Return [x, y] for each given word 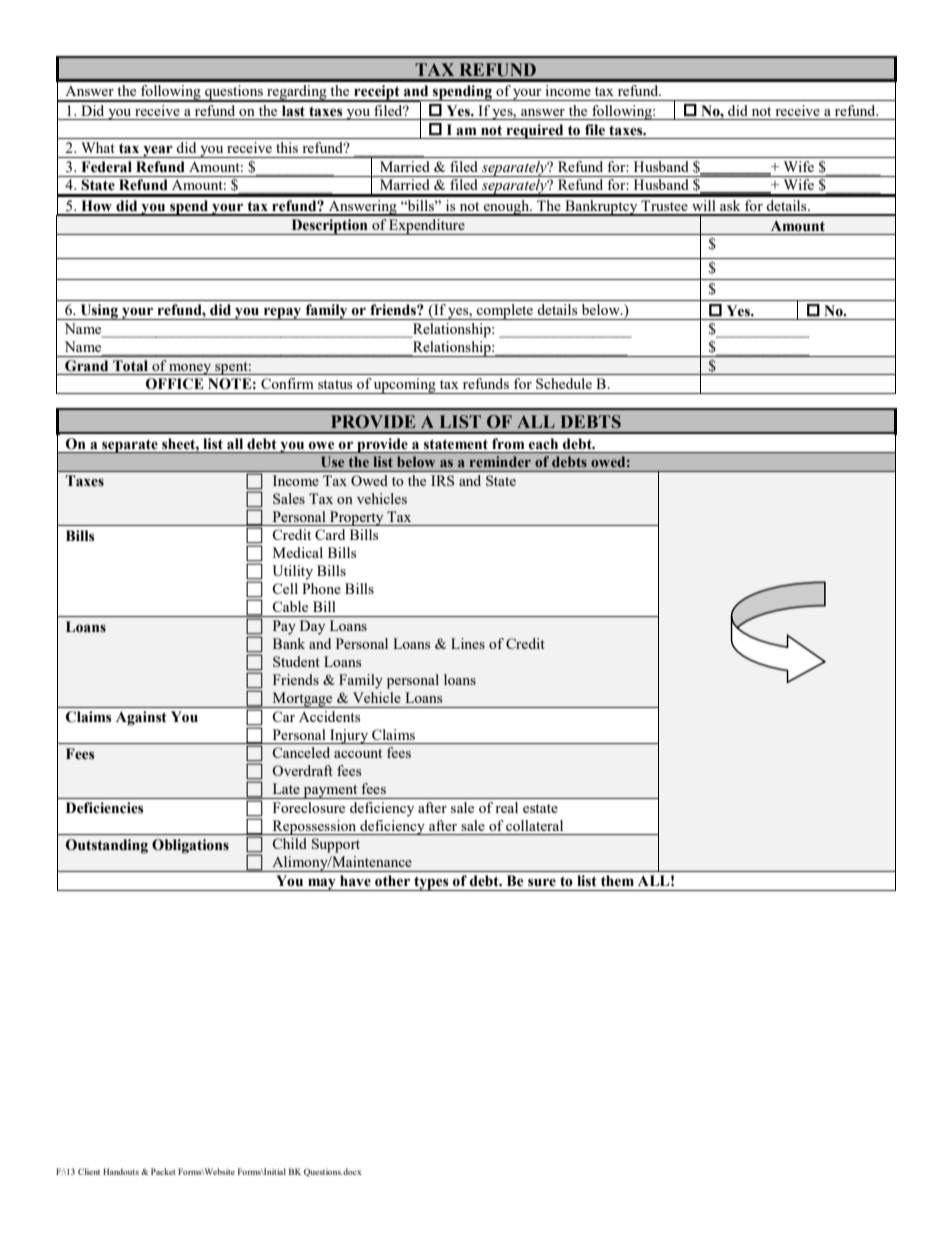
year [158, 151]
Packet [163, 1171]
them [617, 881]
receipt [377, 93]
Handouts [121, 1171]
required [535, 131]
